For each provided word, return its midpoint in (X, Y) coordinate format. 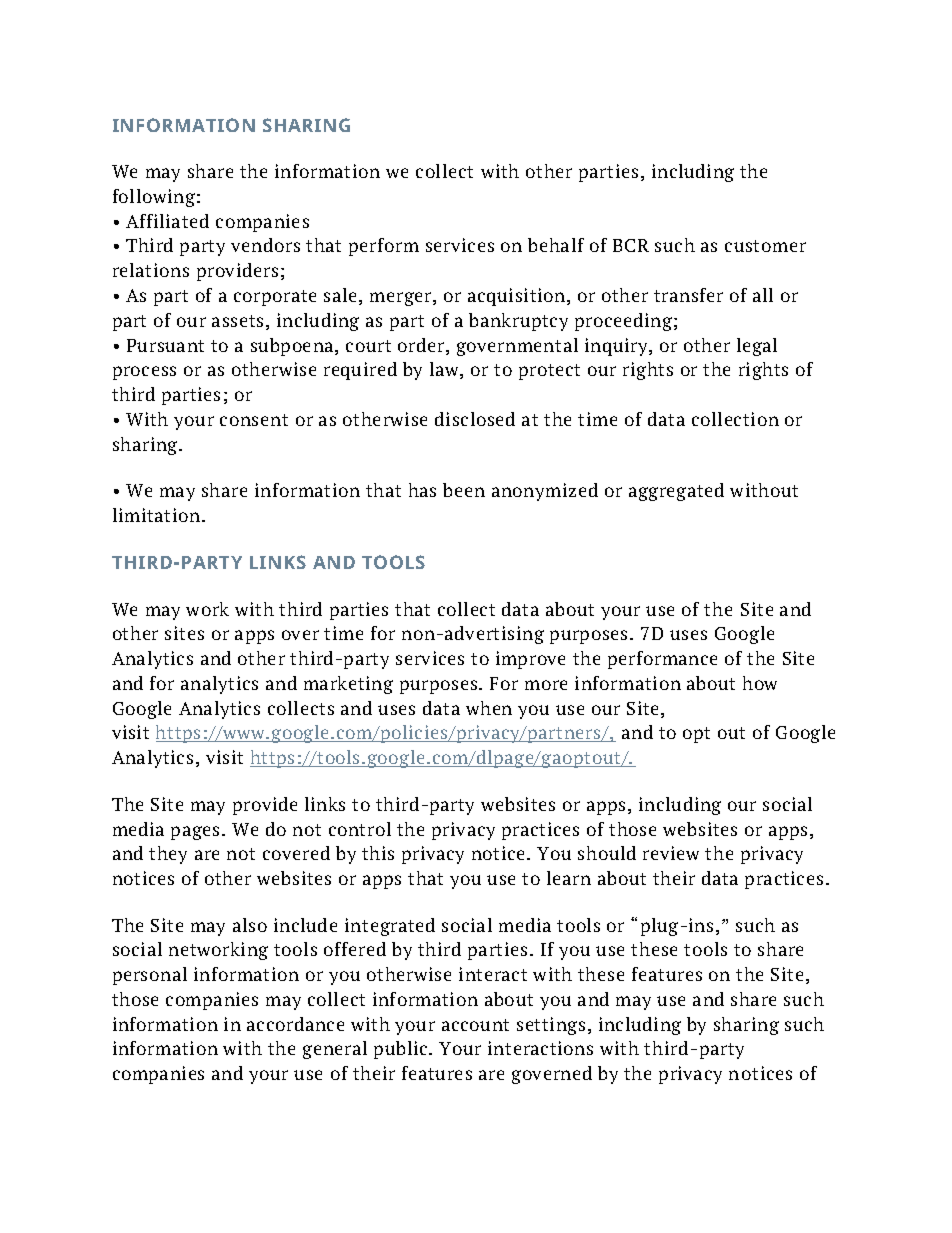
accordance (295, 1024)
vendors (265, 245)
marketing (348, 685)
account (475, 1025)
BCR (631, 245)
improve (530, 660)
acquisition (518, 297)
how (760, 683)
